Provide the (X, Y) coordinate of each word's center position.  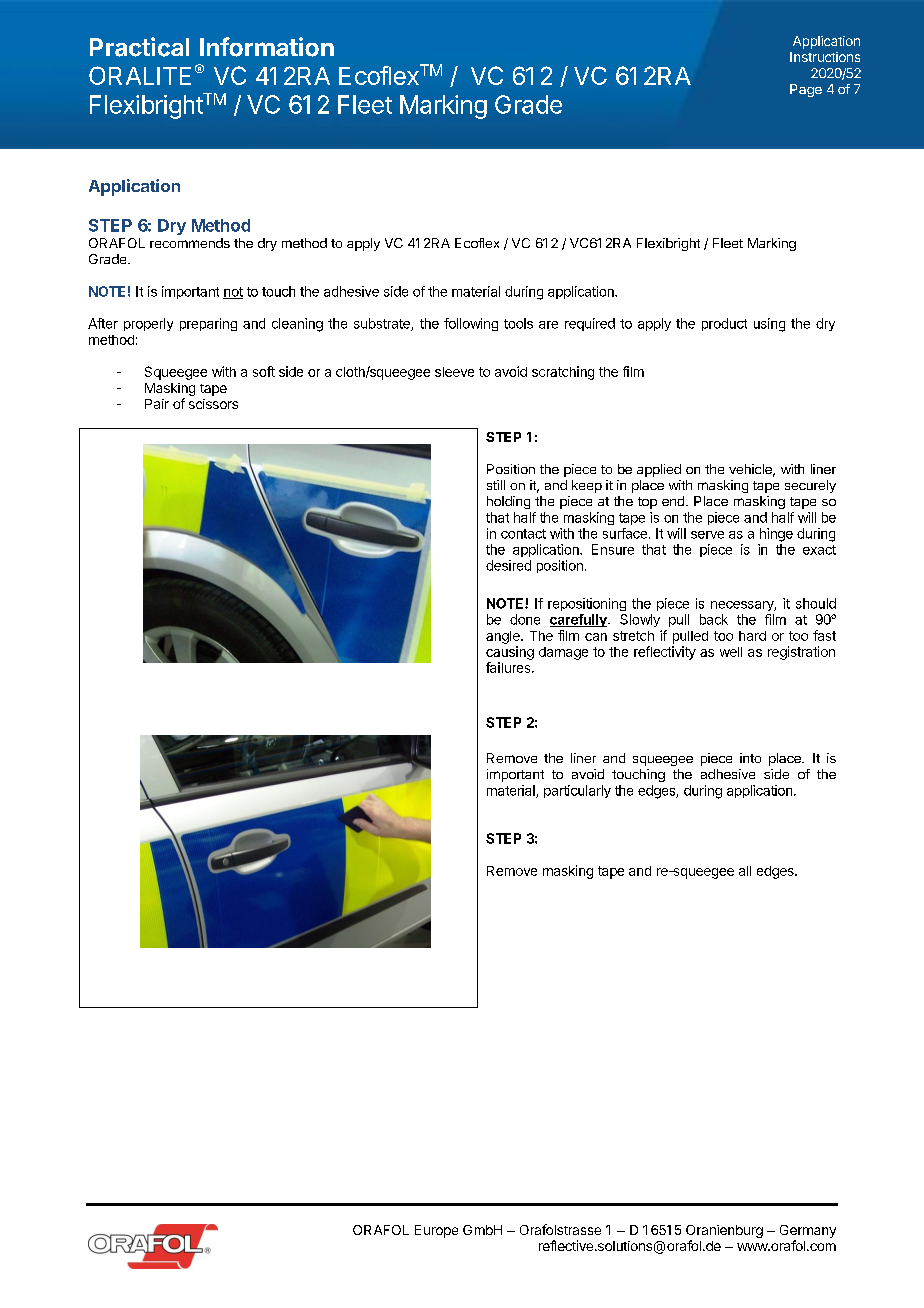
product (724, 324)
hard (752, 636)
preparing (208, 324)
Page (806, 90)
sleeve (454, 372)
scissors (213, 404)
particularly (577, 791)
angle (504, 637)
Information (267, 47)
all (745, 871)
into (750, 758)
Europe (436, 1231)
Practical (139, 47)
